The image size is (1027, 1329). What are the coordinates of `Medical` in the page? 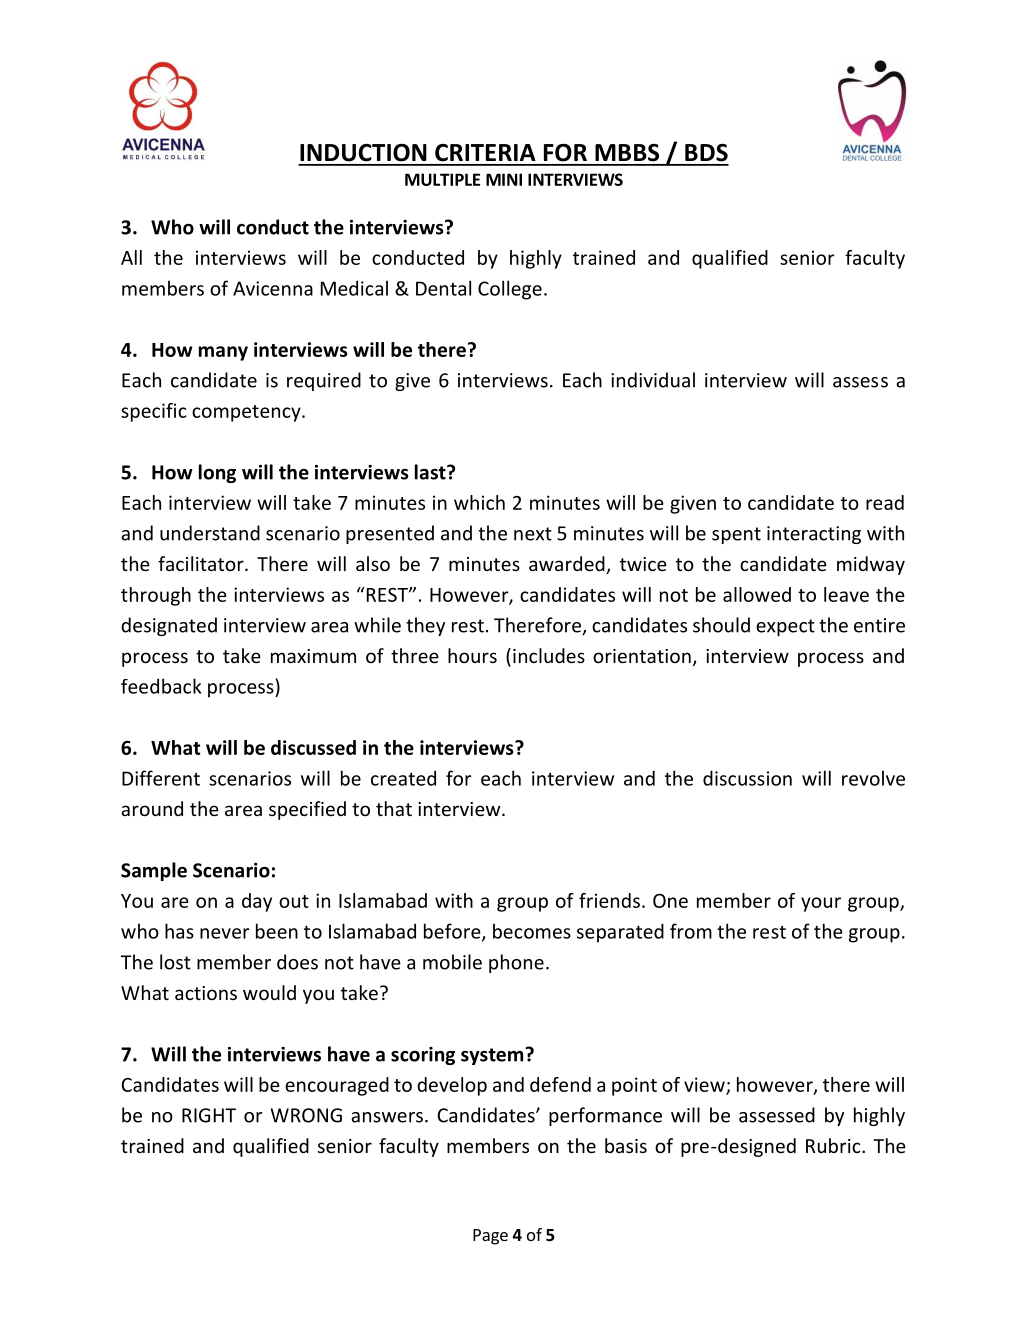 It's located at (354, 288).
